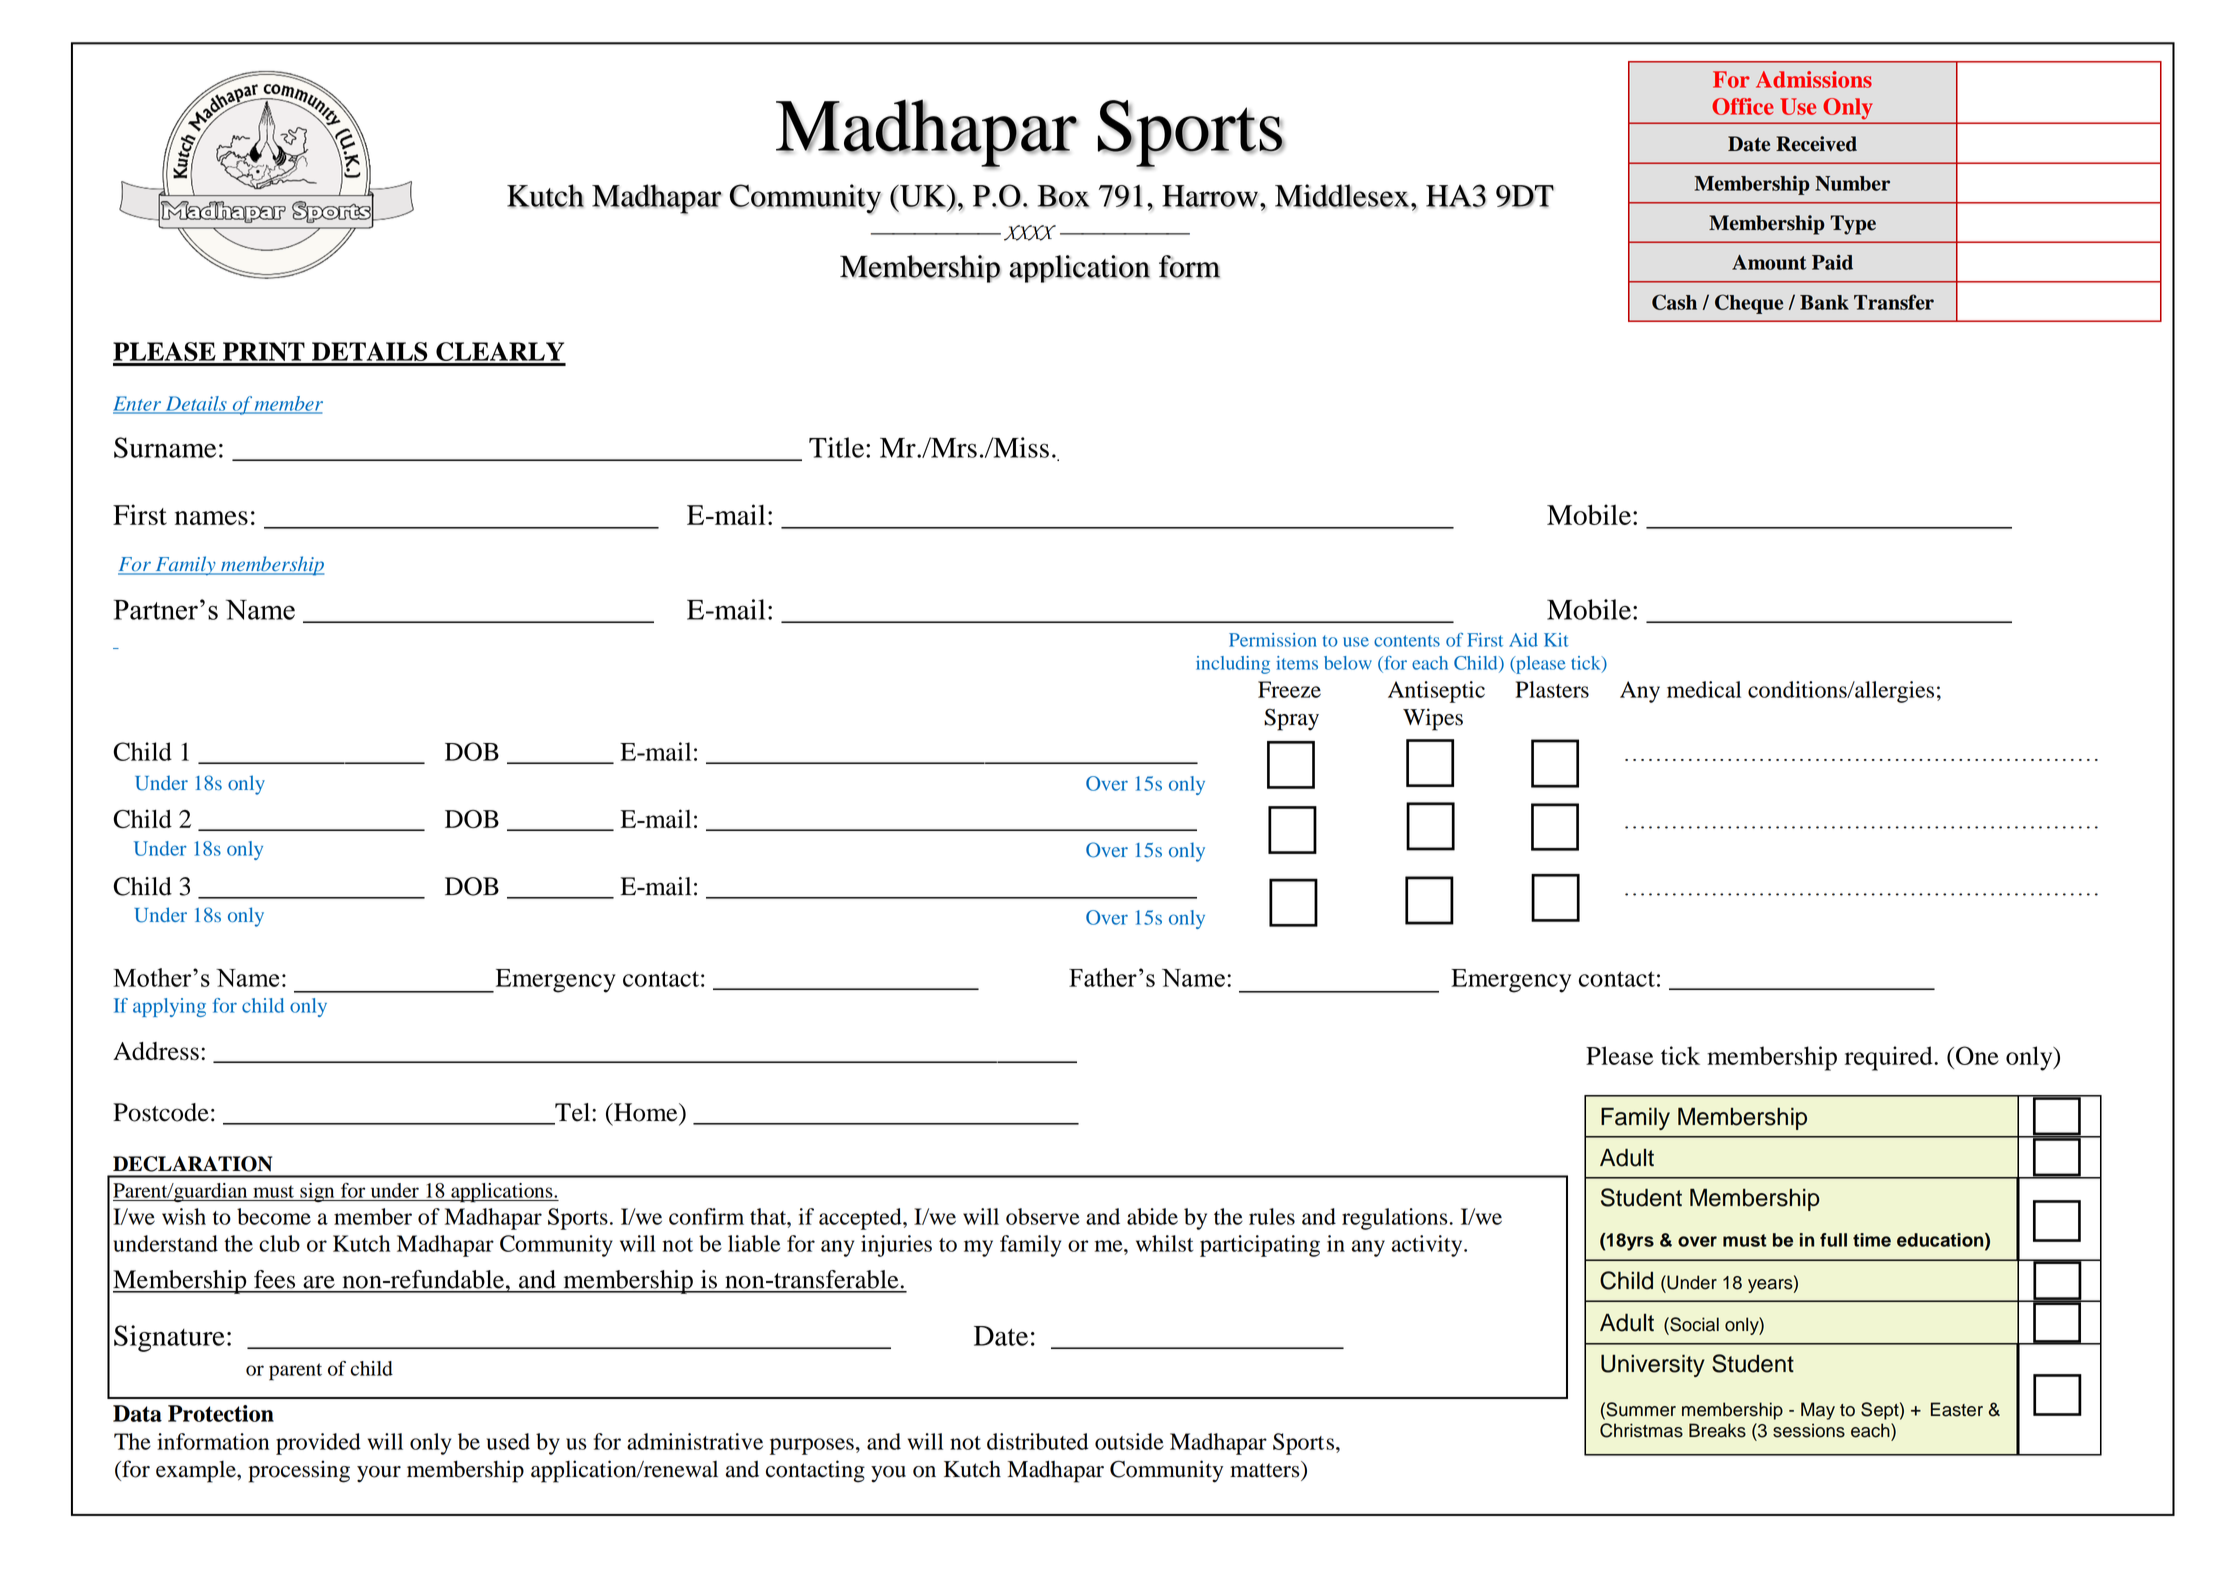 This page has height=1581, width=2235. Describe the element at coordinates (1233, 665) in the page. I see `including` at that location.
